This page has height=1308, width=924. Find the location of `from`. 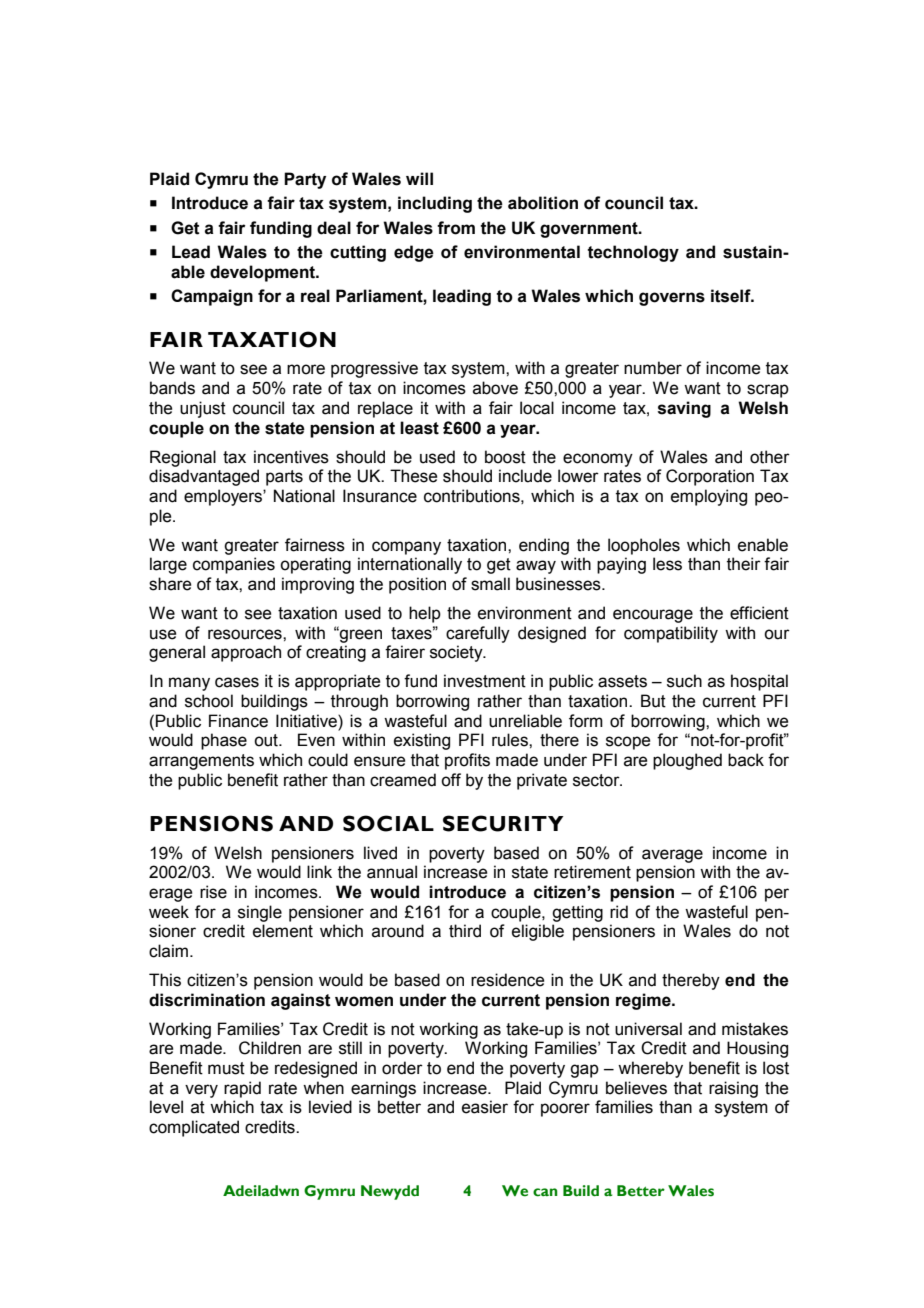

from is located at coordinates (456, 228).
